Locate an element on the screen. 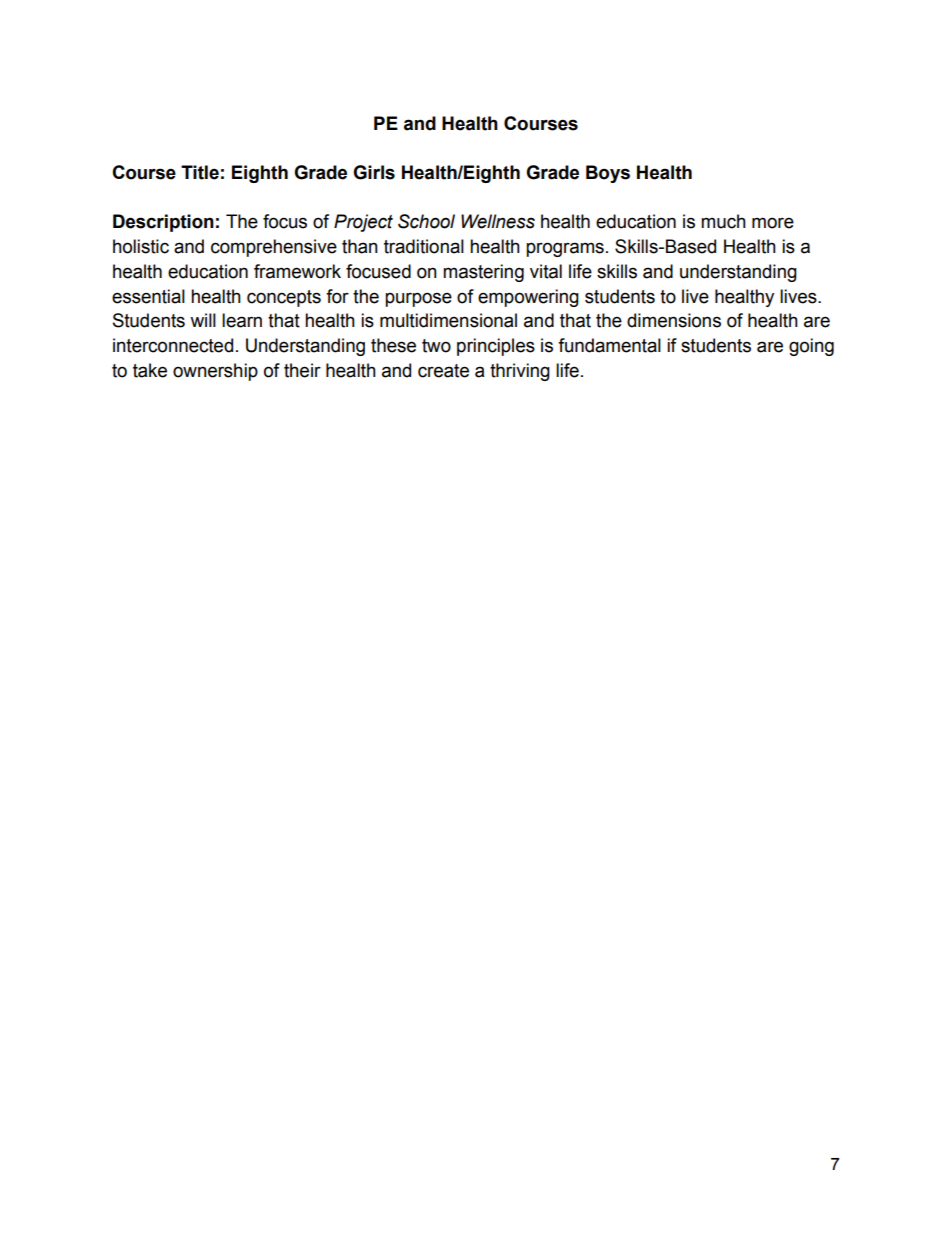 The height and width of the screenshot is (1233, 952). Title is located at coordinates (200, 172).
